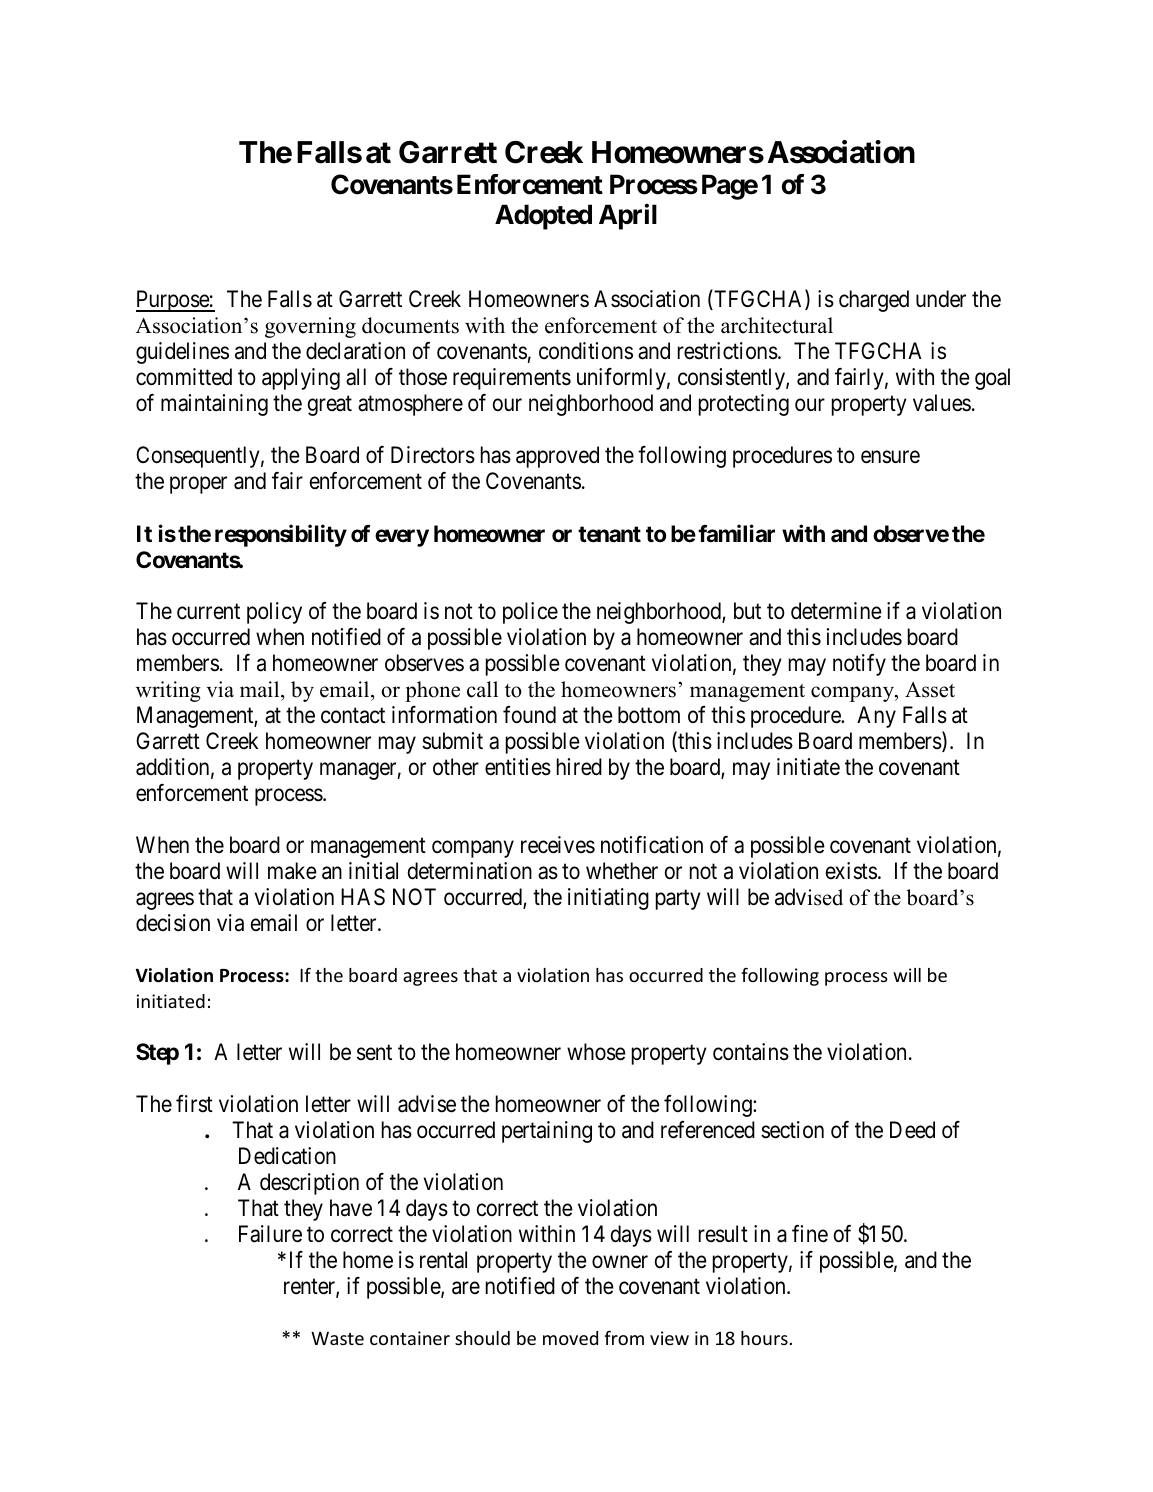 The image size is (1153, 1492). Describe the element at coordinates (912, 1130) in the image. I see `Deed` at that location.
